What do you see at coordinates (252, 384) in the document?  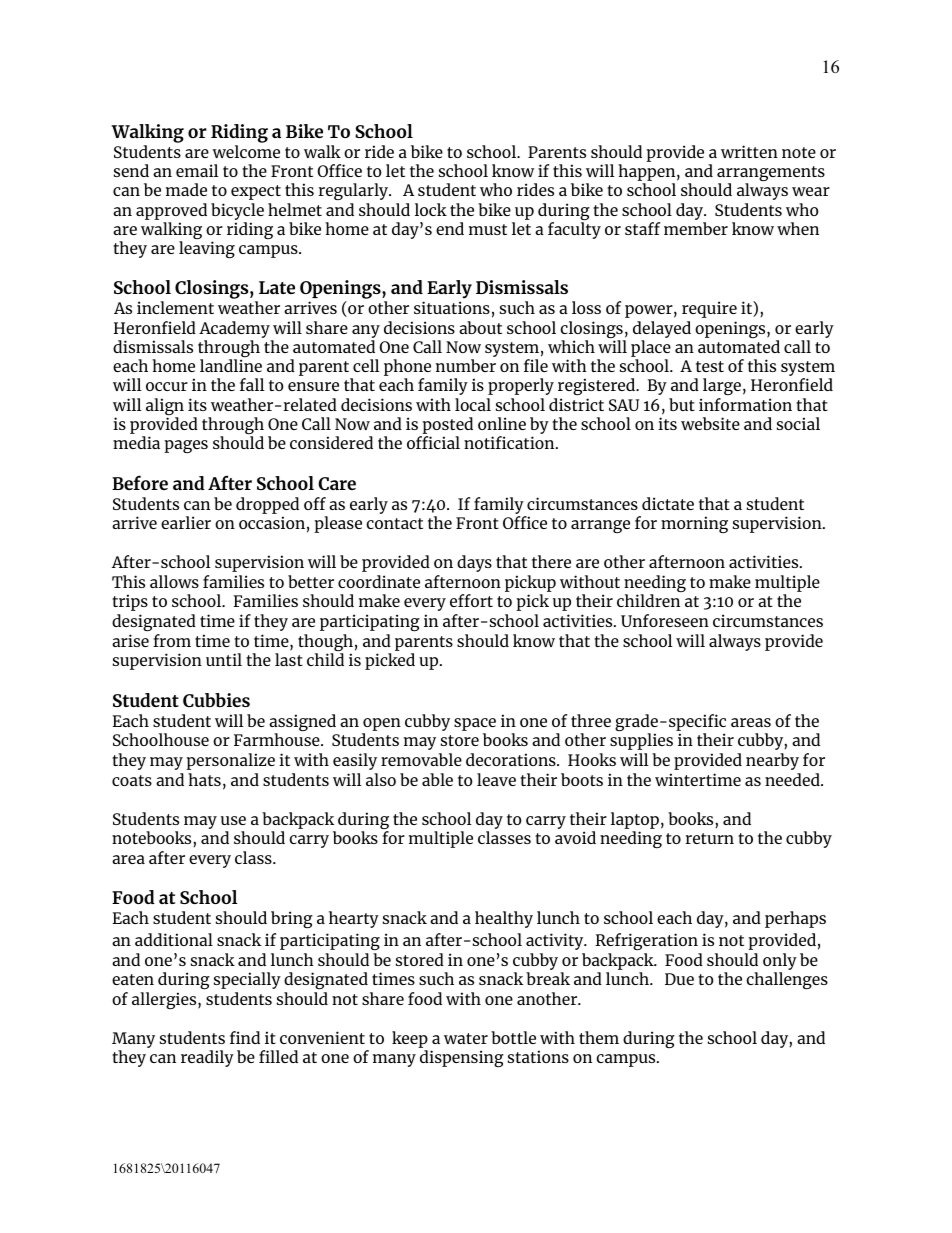 I see `fall` at bounding box center [252, 384].
